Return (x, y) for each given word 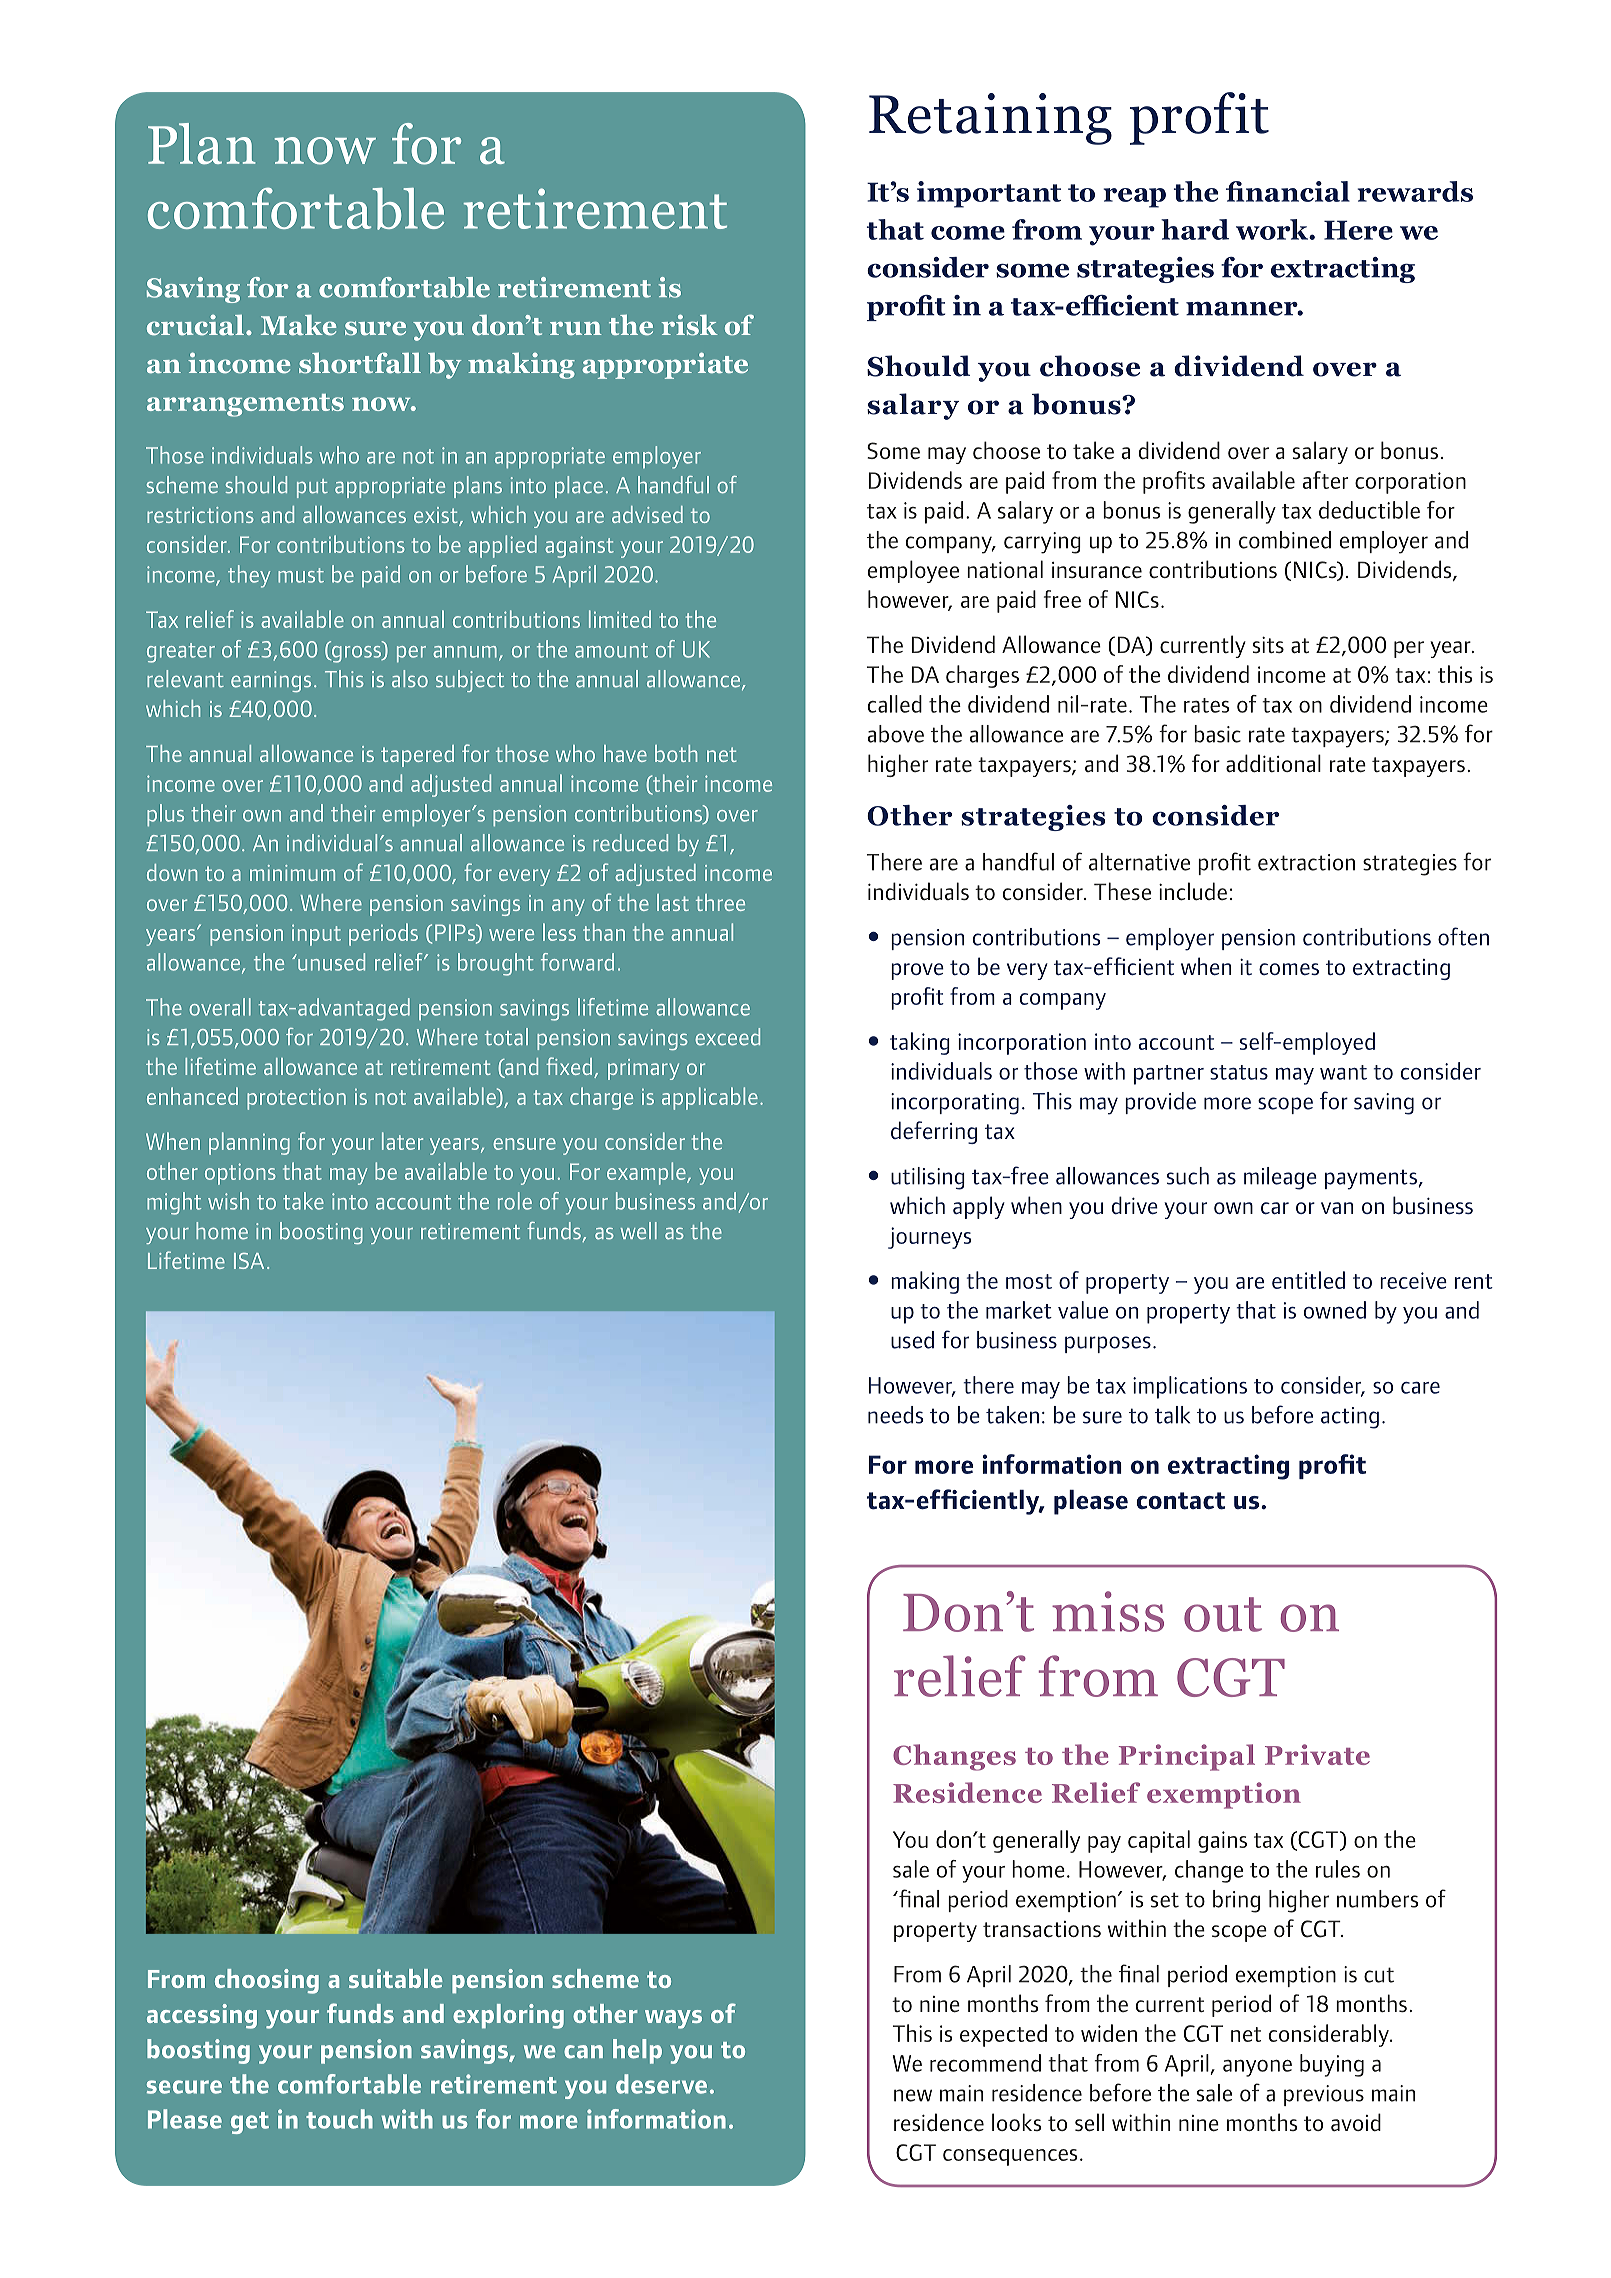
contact (1180, 1501)
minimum (292, 873)
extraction (1306, 862)
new (913, 2095)
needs (895, 1415)
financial (1288, 191)
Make (298, 325)
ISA (249, 1261)
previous (1324, 2095)
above (896, 734)
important (989, 194)
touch (339, 2119)
